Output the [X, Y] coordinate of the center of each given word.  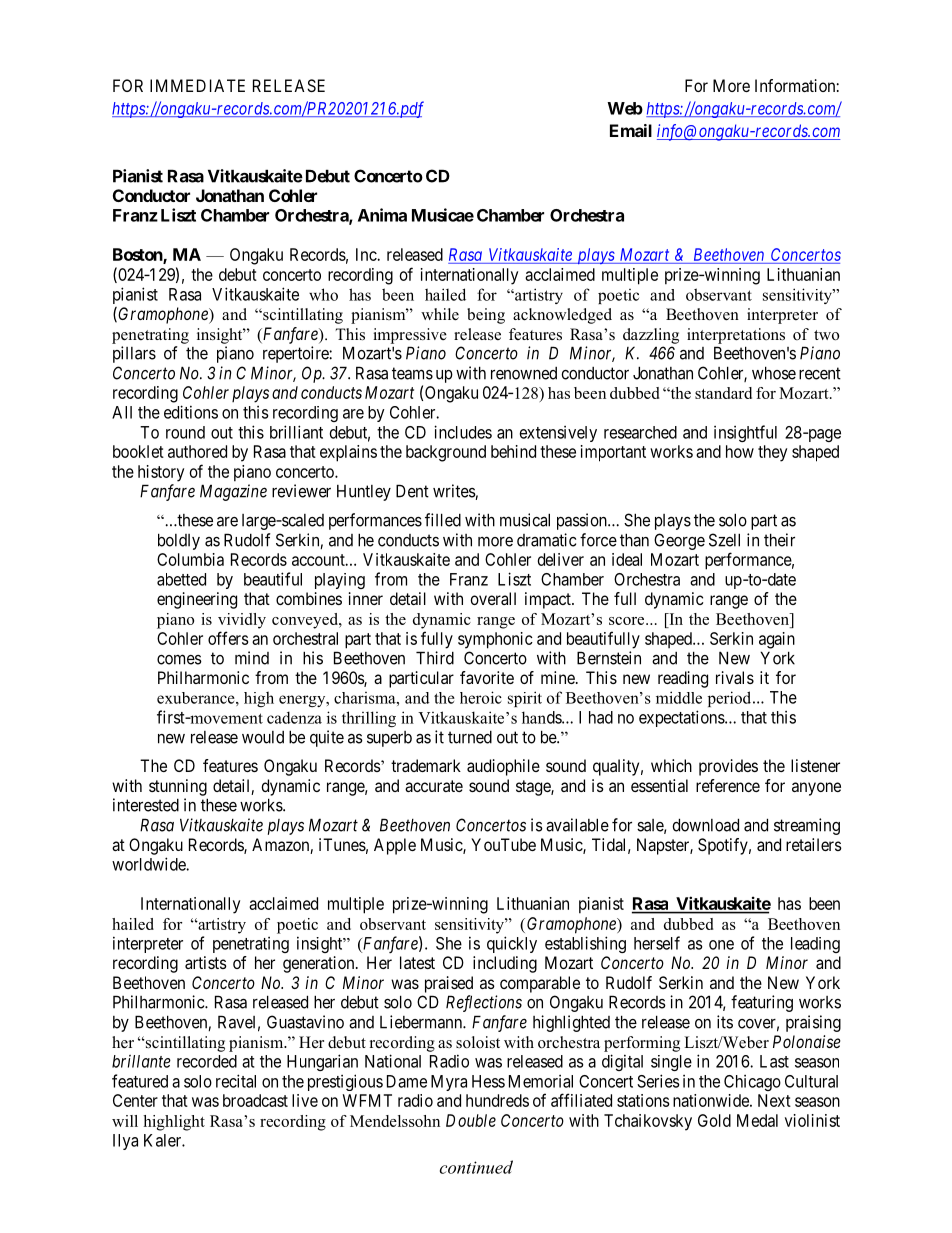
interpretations [736, 336]
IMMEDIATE [197, 85]
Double [471, 1120]
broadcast [255, 1100]
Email [631, 130]
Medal [757, 1120]
